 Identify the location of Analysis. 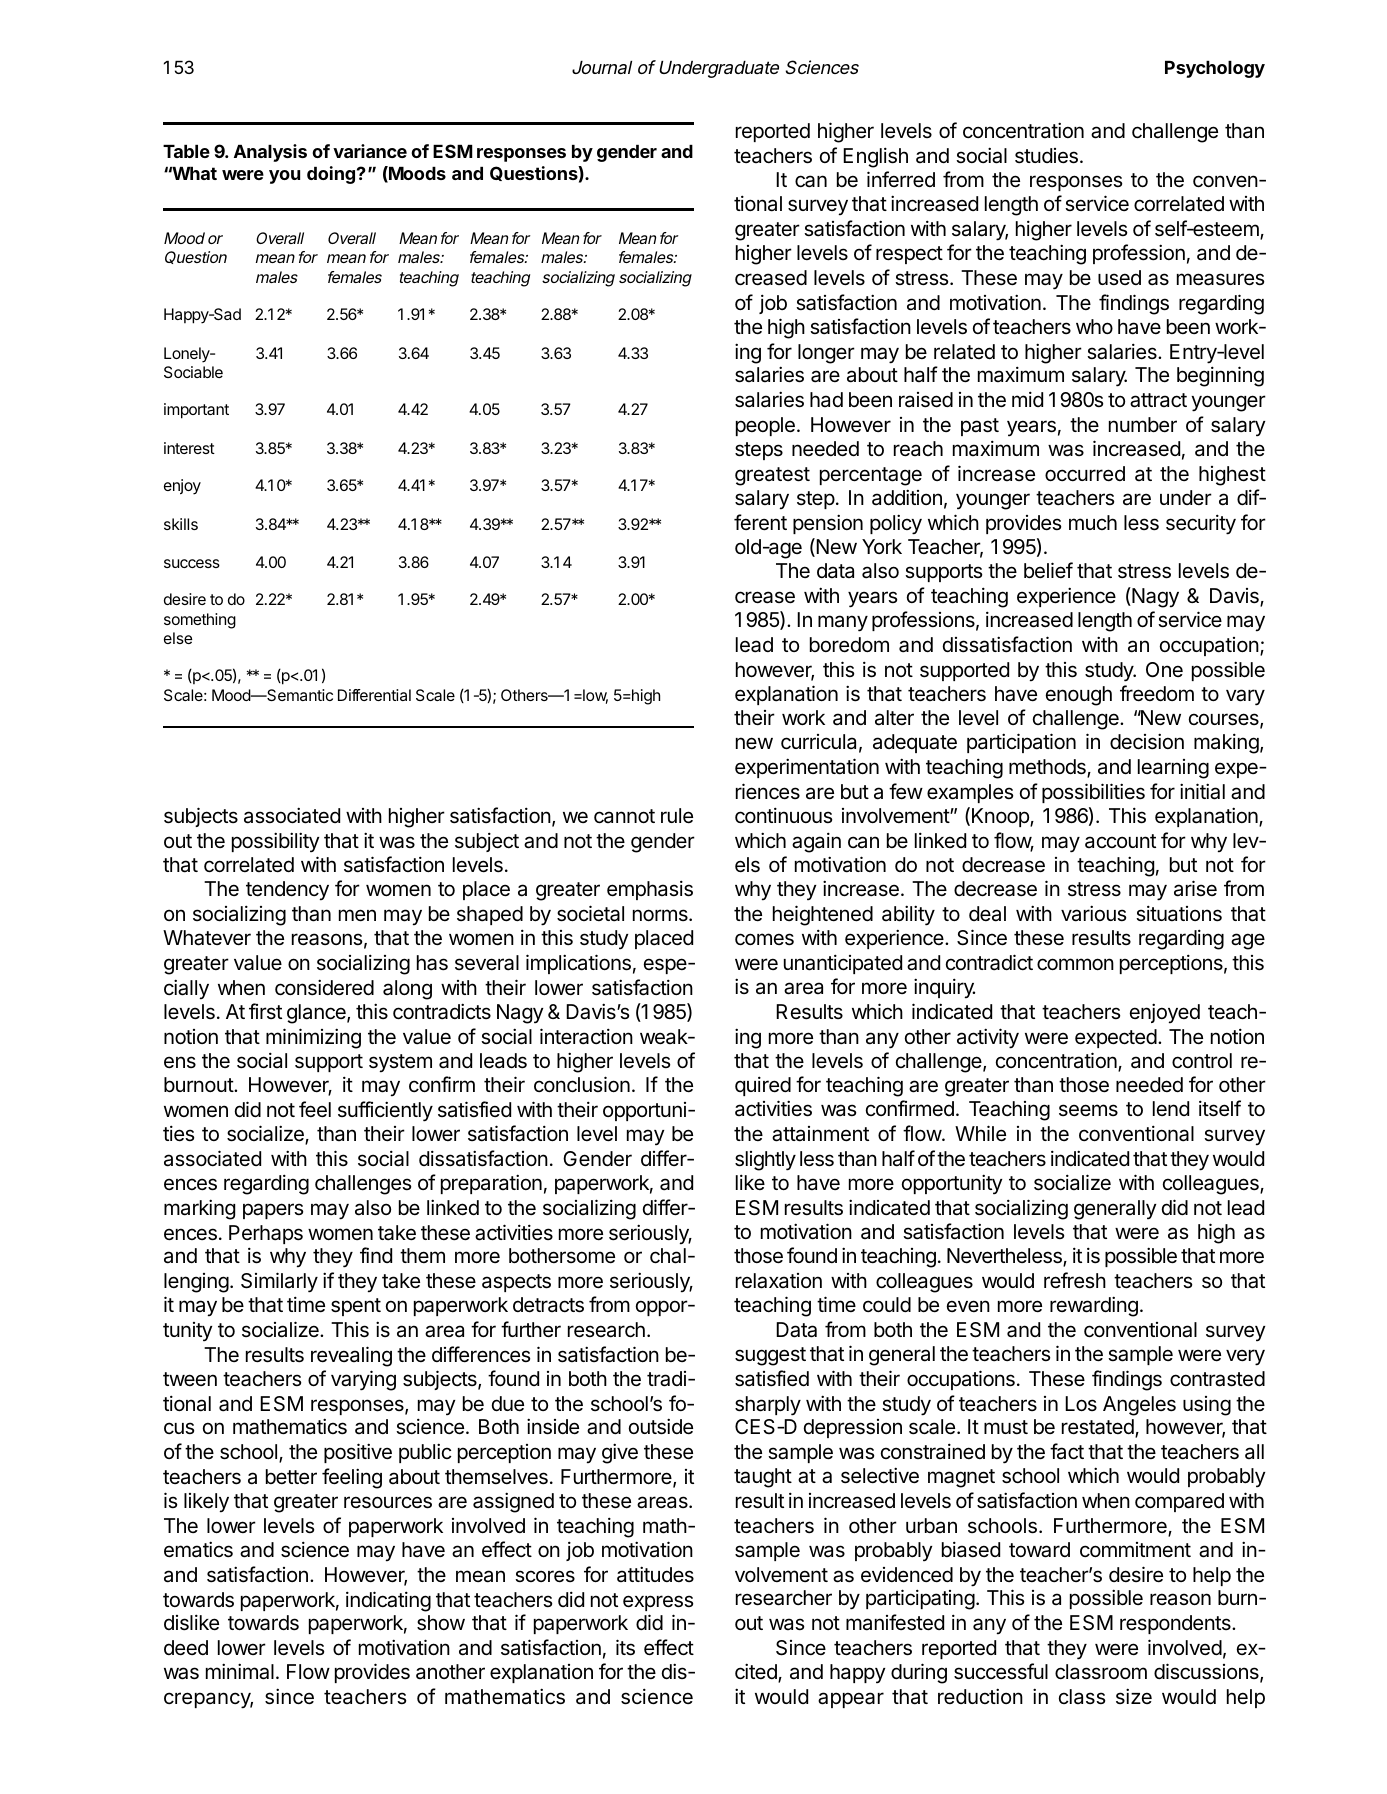
(270, 153).
